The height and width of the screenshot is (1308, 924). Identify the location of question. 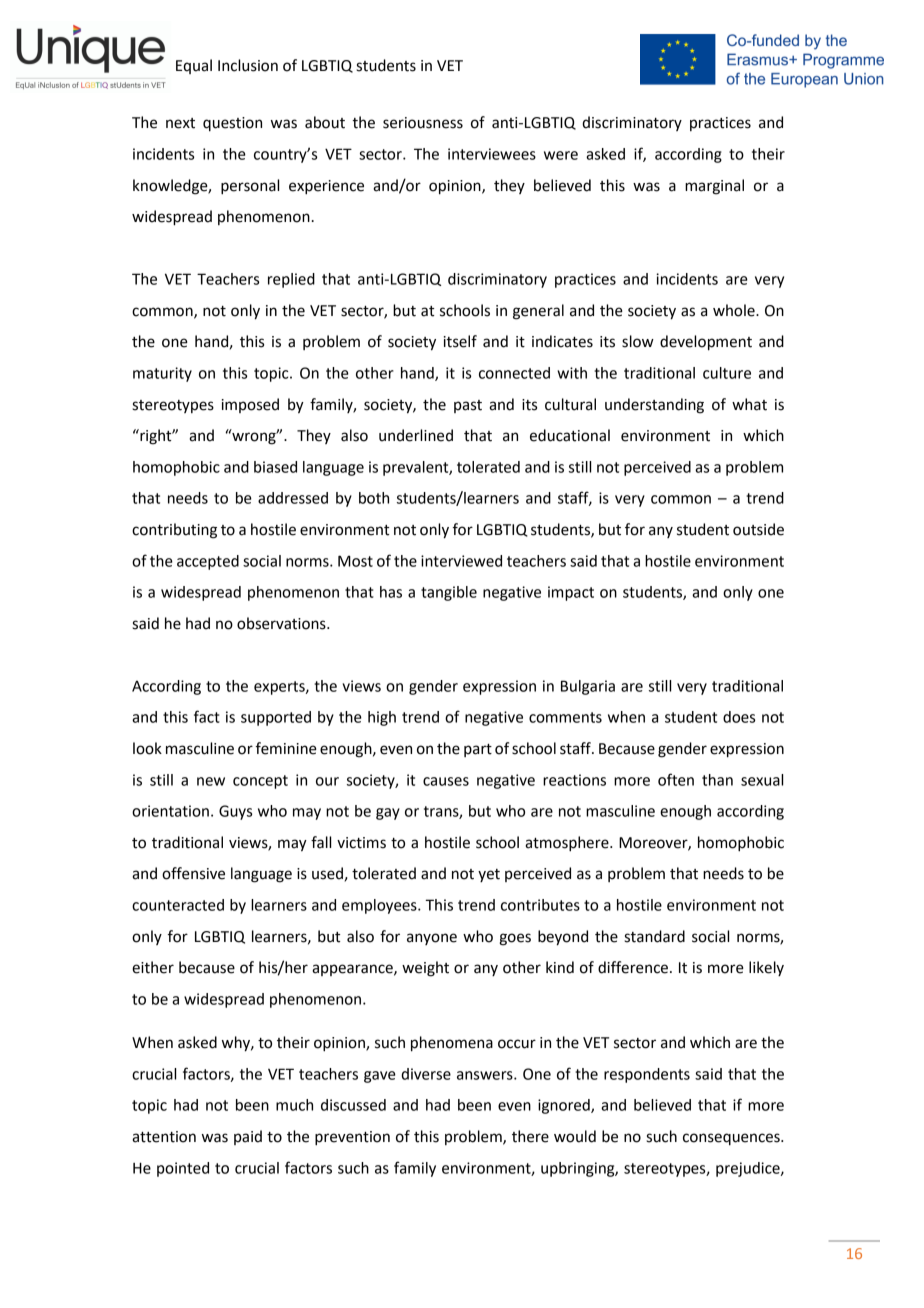
(232, 124).
